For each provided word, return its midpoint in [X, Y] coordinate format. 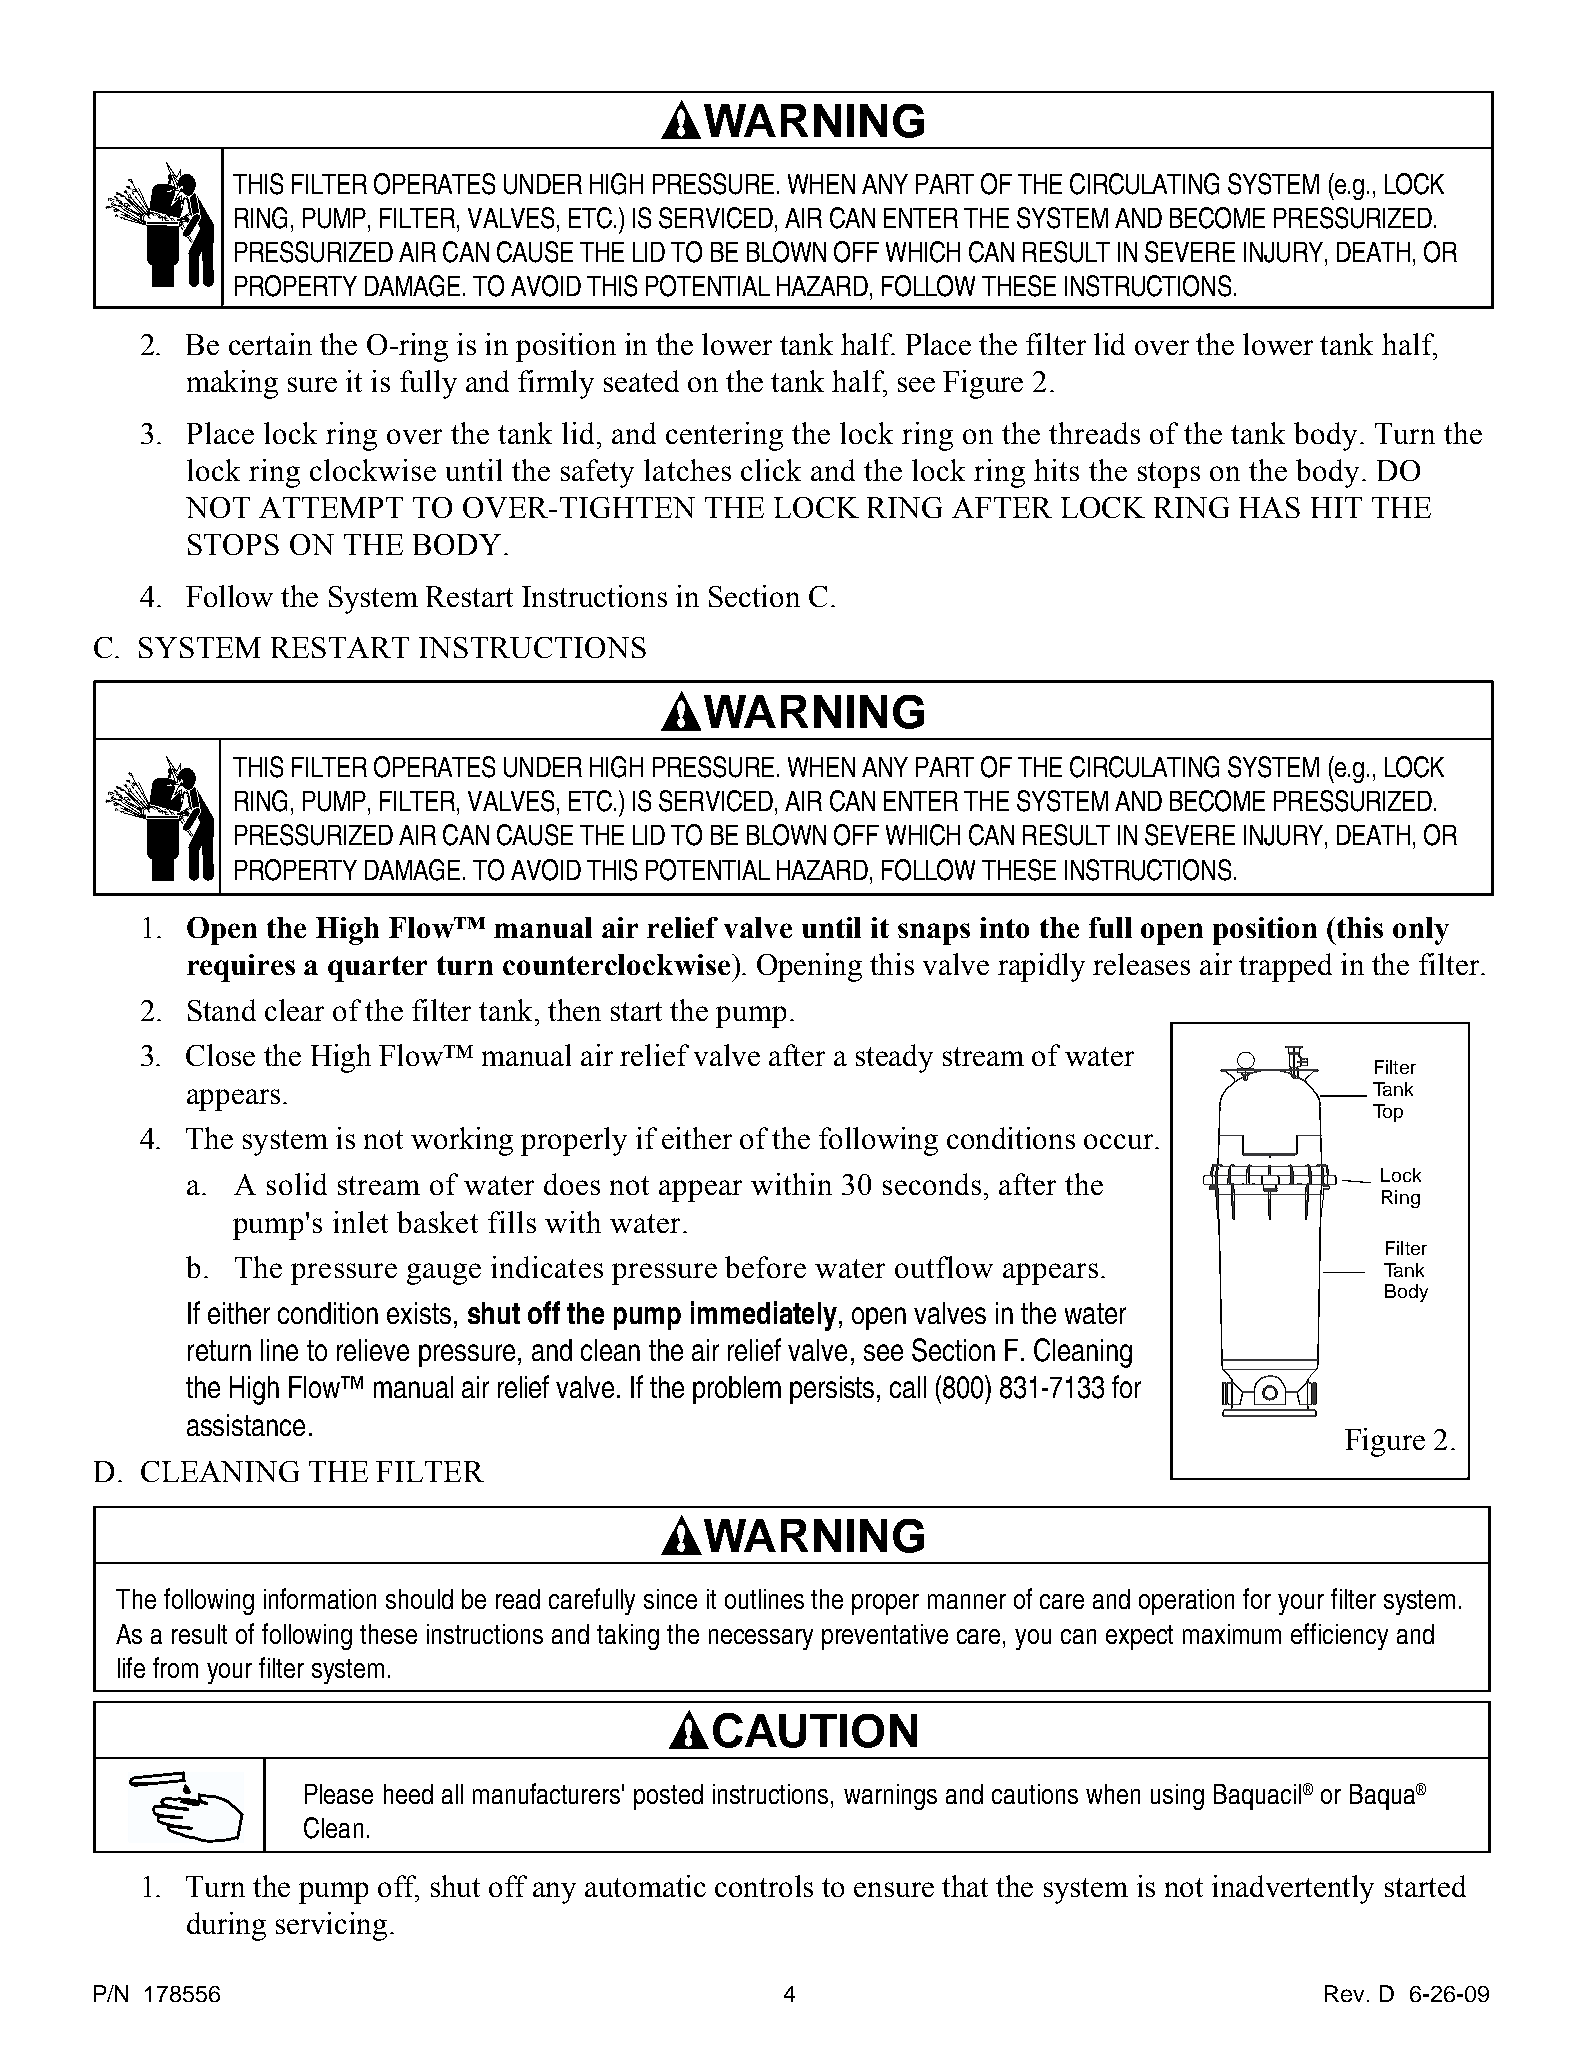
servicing [331, 1926]
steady [894, 1058]
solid [297, 1184]
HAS [1269, 507]
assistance [246, 1425]
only [1421, 931]
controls [764, 1886]
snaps [934, 934]
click [771, 470]
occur [1120, 1141]
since [670, 1599]
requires [241, 968]
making [232, 384]
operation [1186, 1602]
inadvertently [1293, 1889]
